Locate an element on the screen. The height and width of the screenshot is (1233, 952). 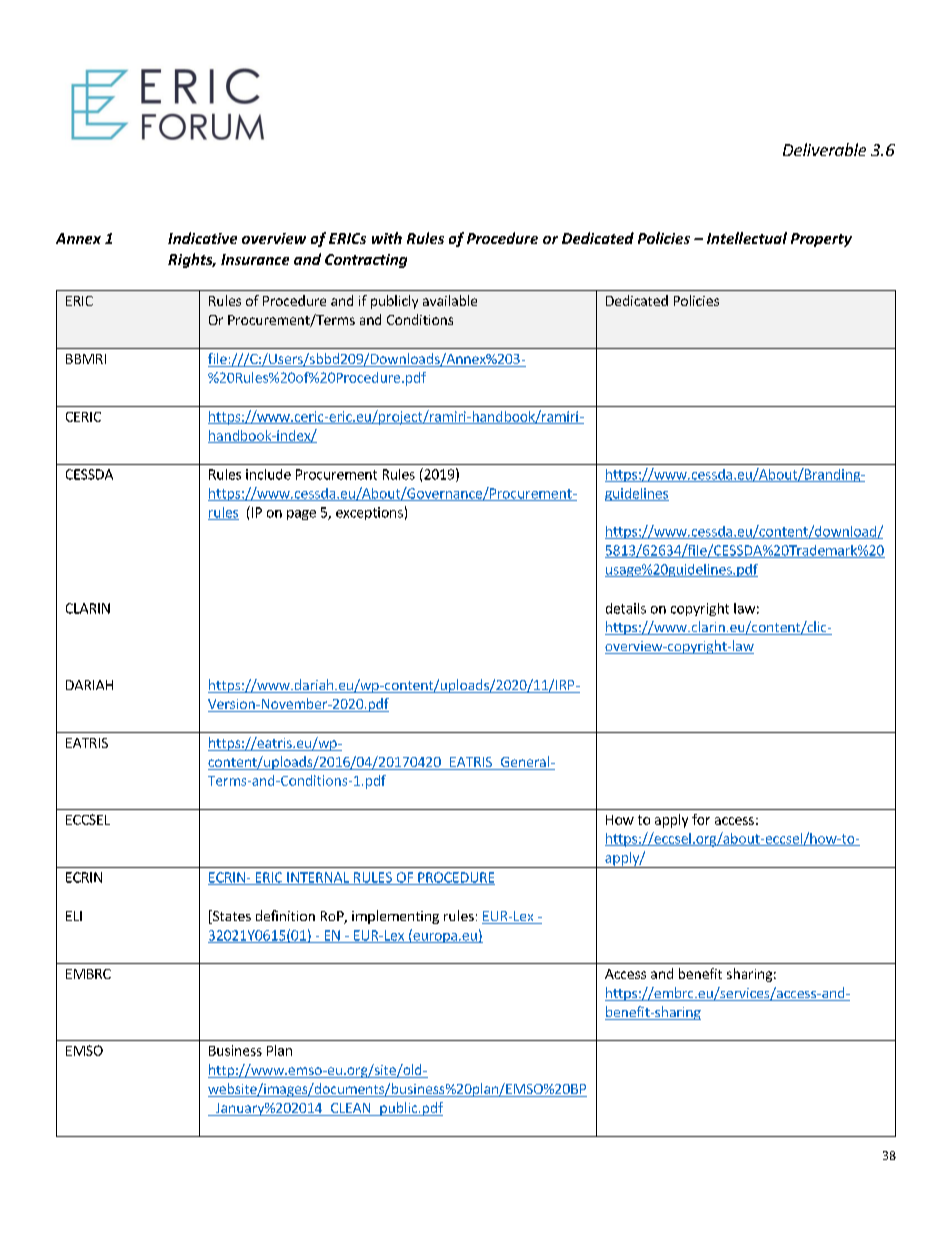
details is located at coordinates (626, 608).
